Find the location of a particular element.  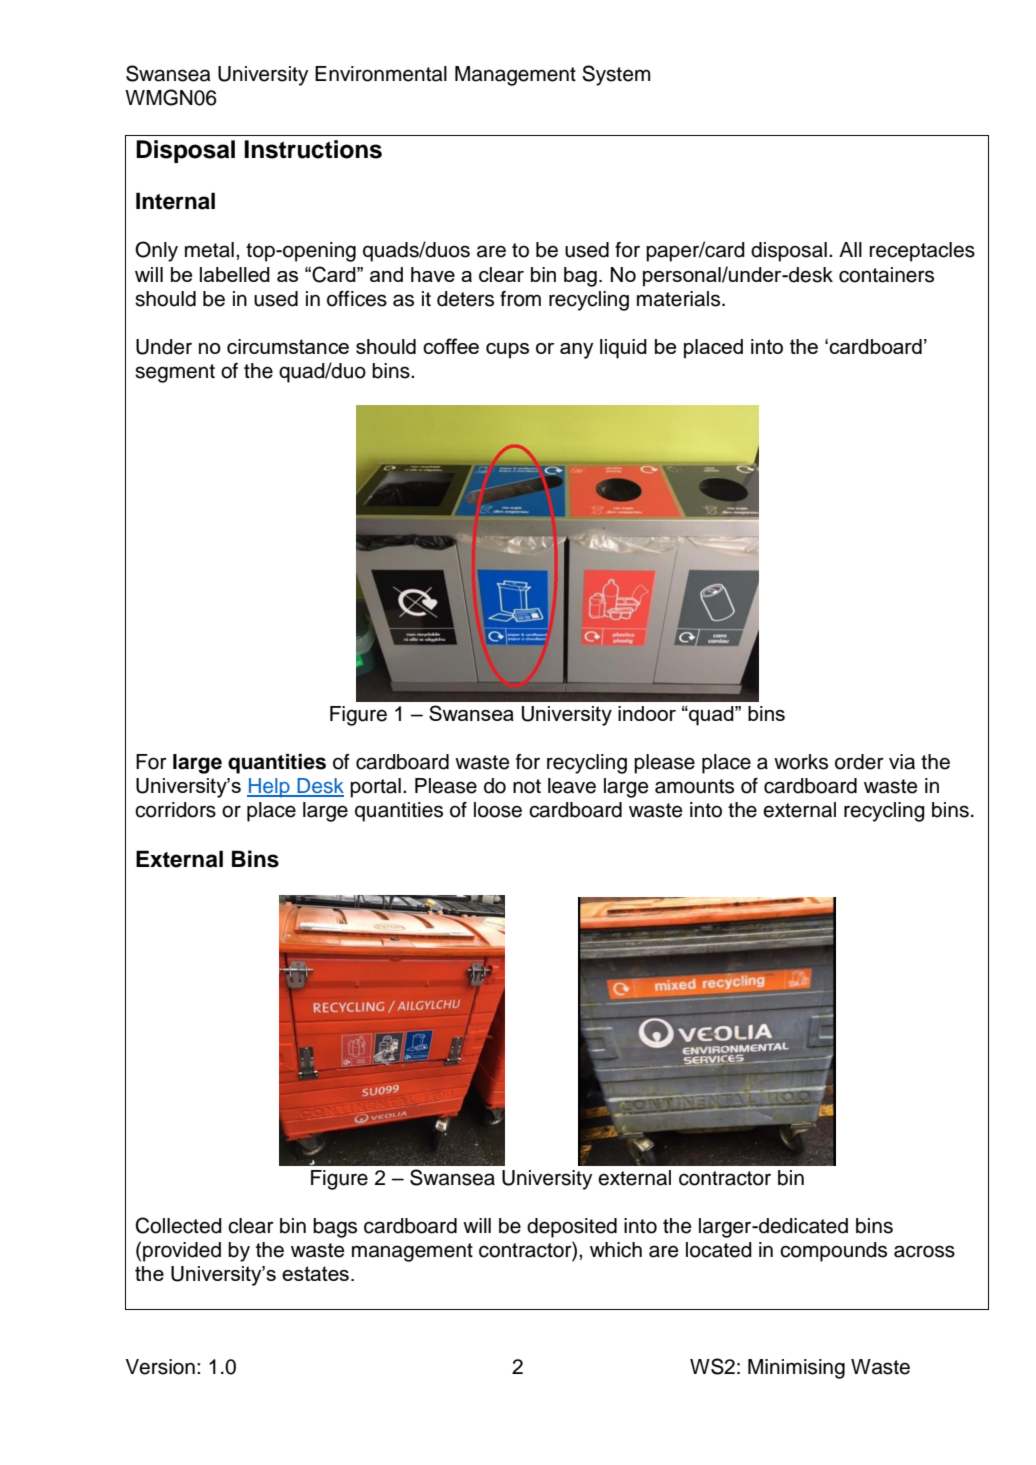

which is located at coordinates (616, 1250).
